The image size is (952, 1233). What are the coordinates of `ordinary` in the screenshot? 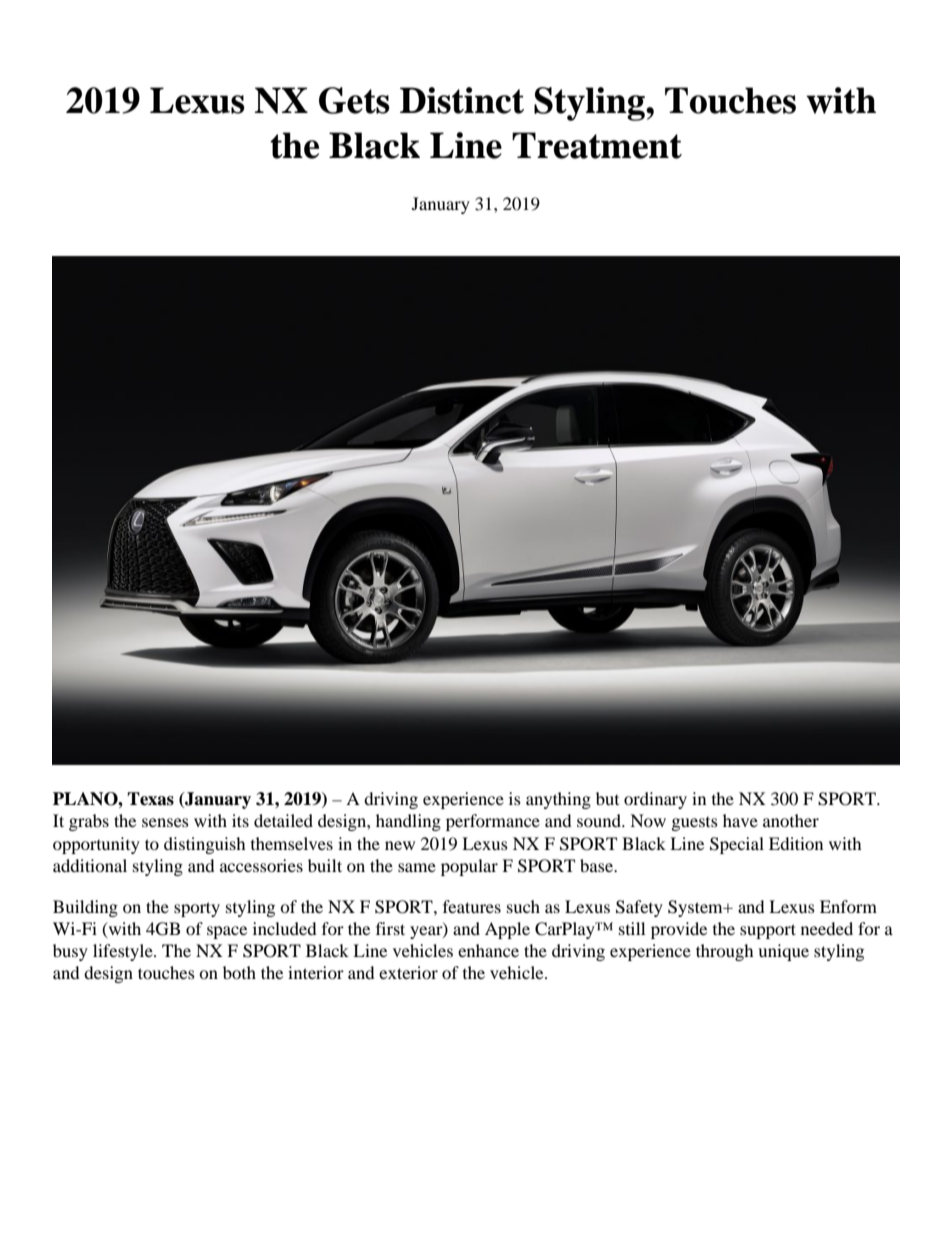 It's located at (655, 800).
